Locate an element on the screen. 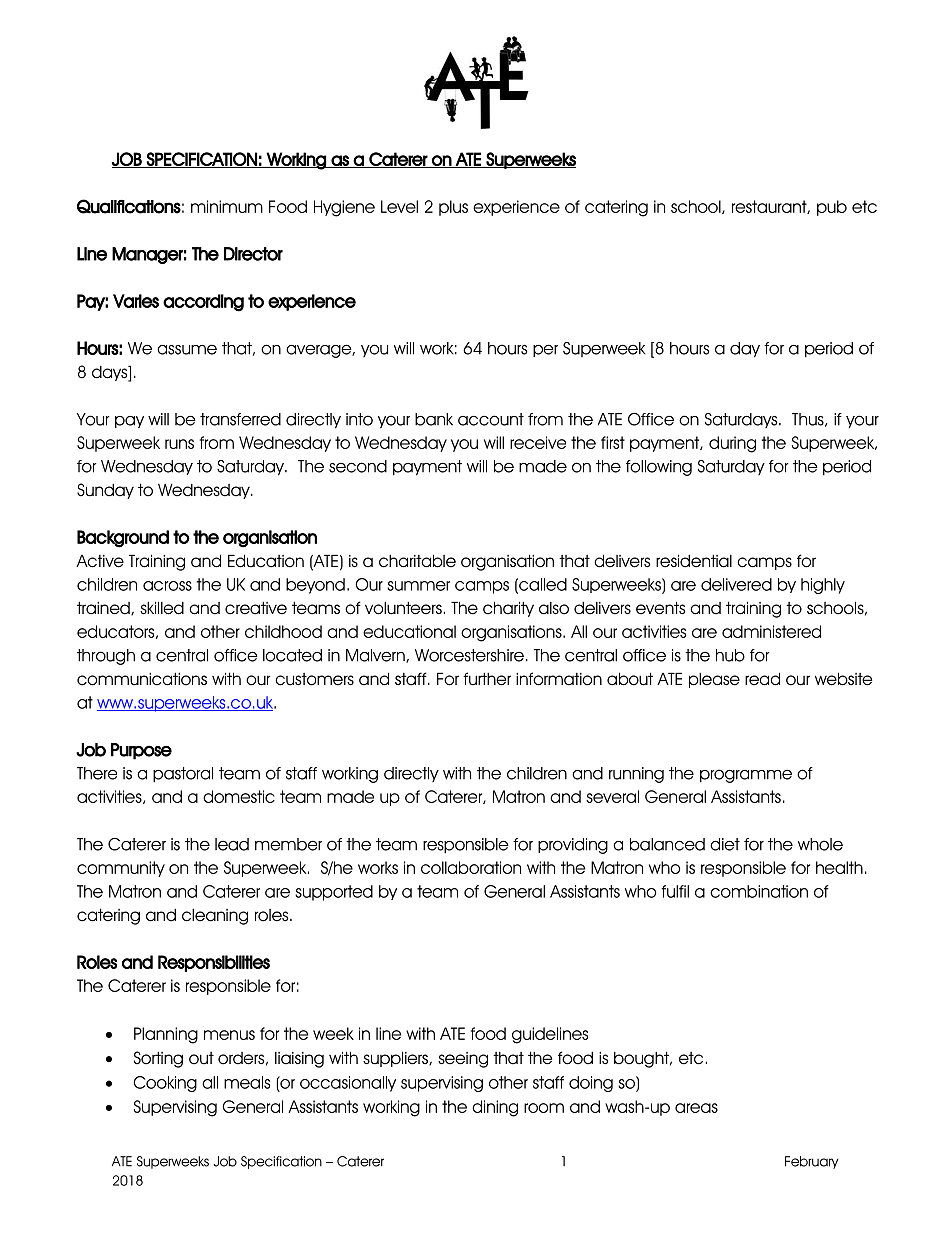 The height and width of the screenshot is (1233, 952). communications is located at coordinates (142, 679).
